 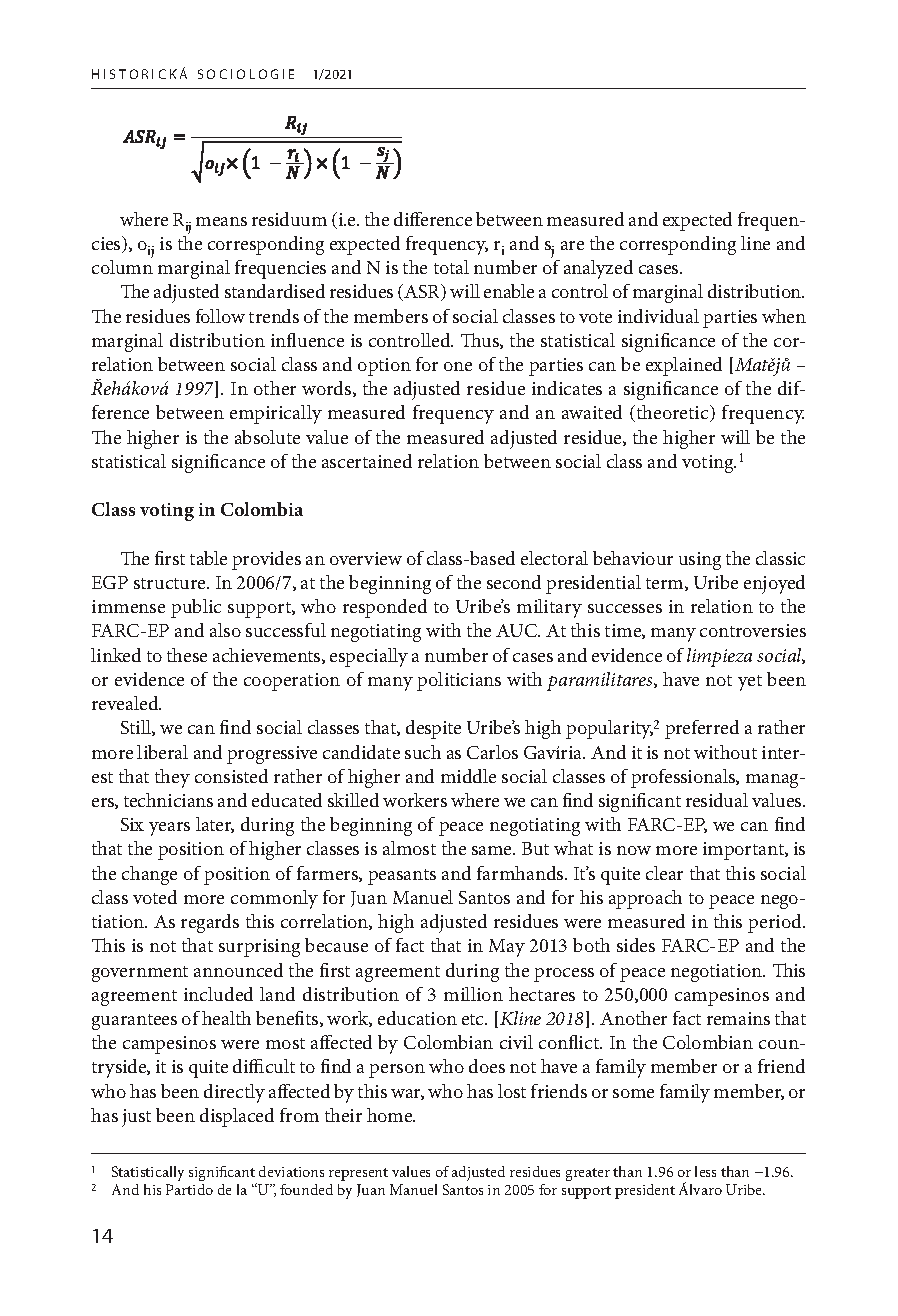 What do you see at coordinates (391, 1115) in the page?
I see `home` at bounding box center [391, 1115].
